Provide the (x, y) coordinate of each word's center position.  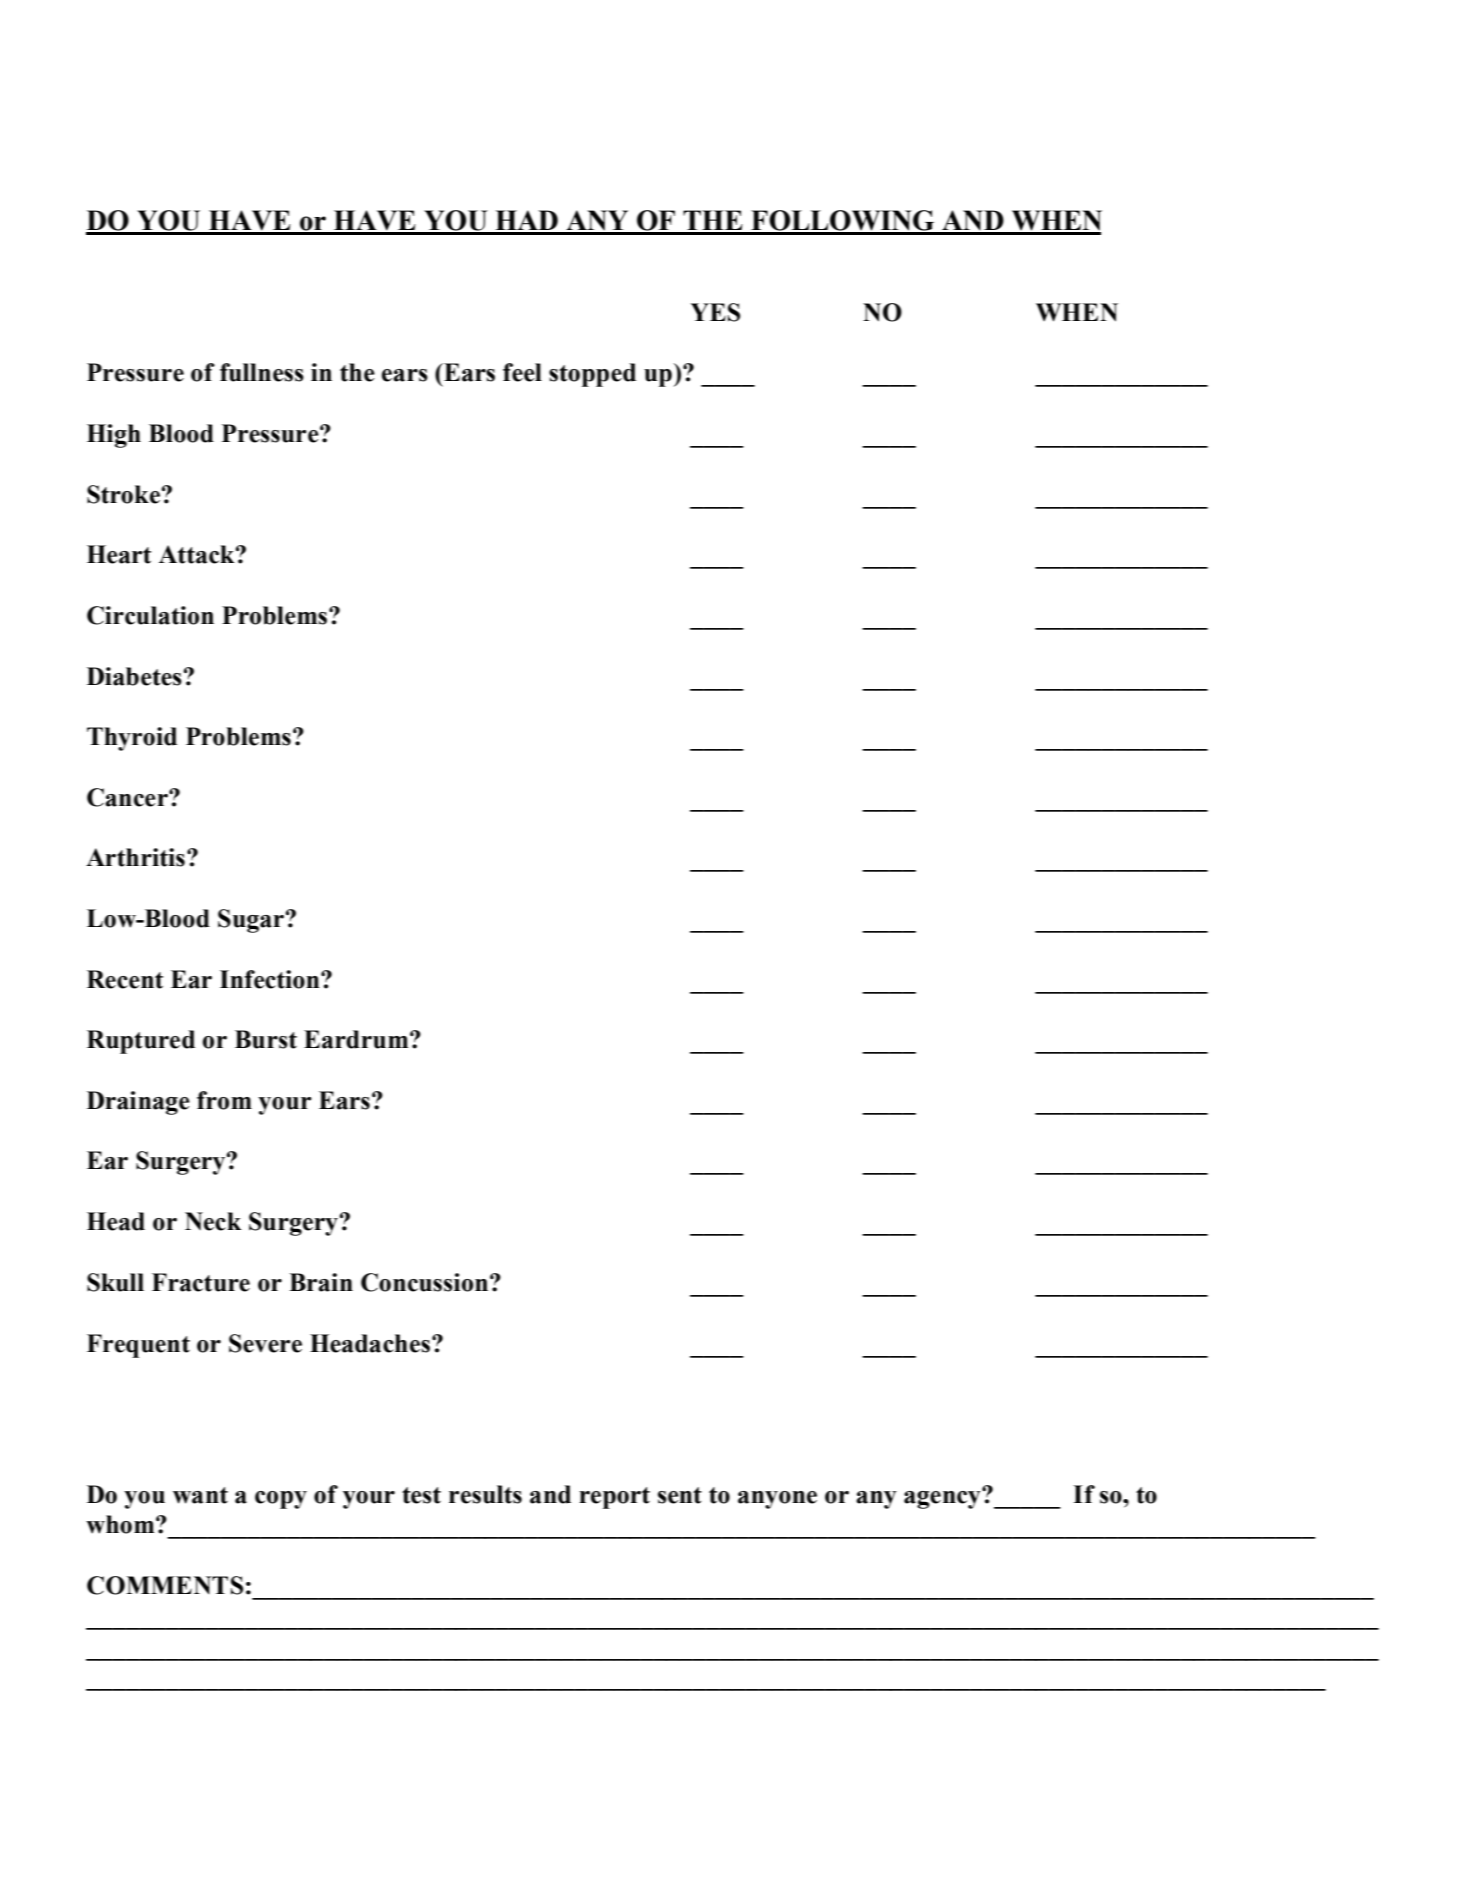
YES (715, 312)
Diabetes (134, 676)
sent (680, 1495)
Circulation (150, 615)
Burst (266, 1039)
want (200, 1495)
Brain (321, 1282)
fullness (262, 372)
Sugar (251, 921)
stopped (592, 375)
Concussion (424, 1282)
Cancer (128, 797)
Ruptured (141, 1042)
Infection (271, 979)
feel (522, 372)
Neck (213, 1221)
